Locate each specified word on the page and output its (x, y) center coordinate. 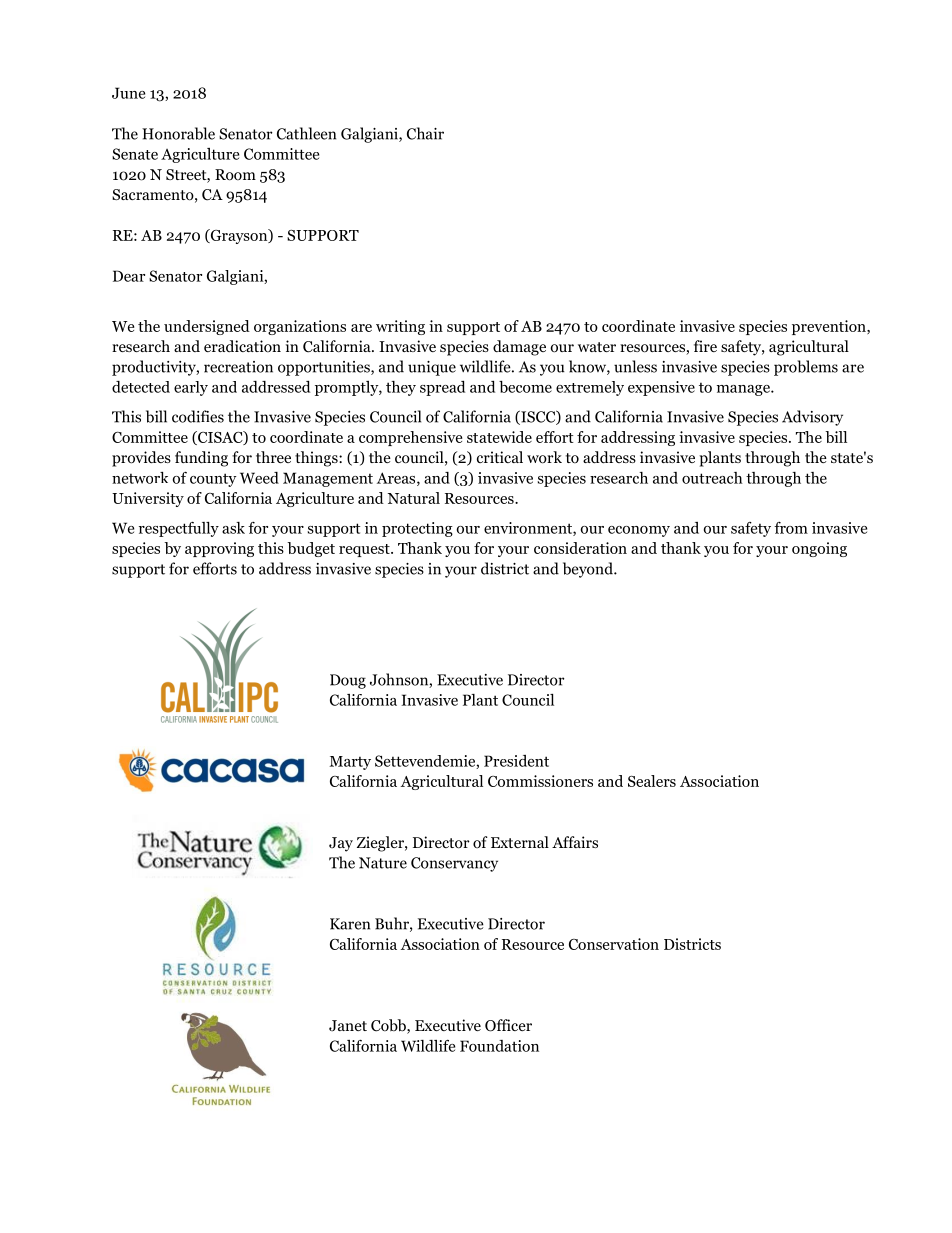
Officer (508, 1025)
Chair (425, 133)
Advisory (812, 418)
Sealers (652, 781)
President (516, 761)
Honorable (178, 133)
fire (705, 346)
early (191, 388)
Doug (348, 681)
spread (442, 388)
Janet (348, 1026)
